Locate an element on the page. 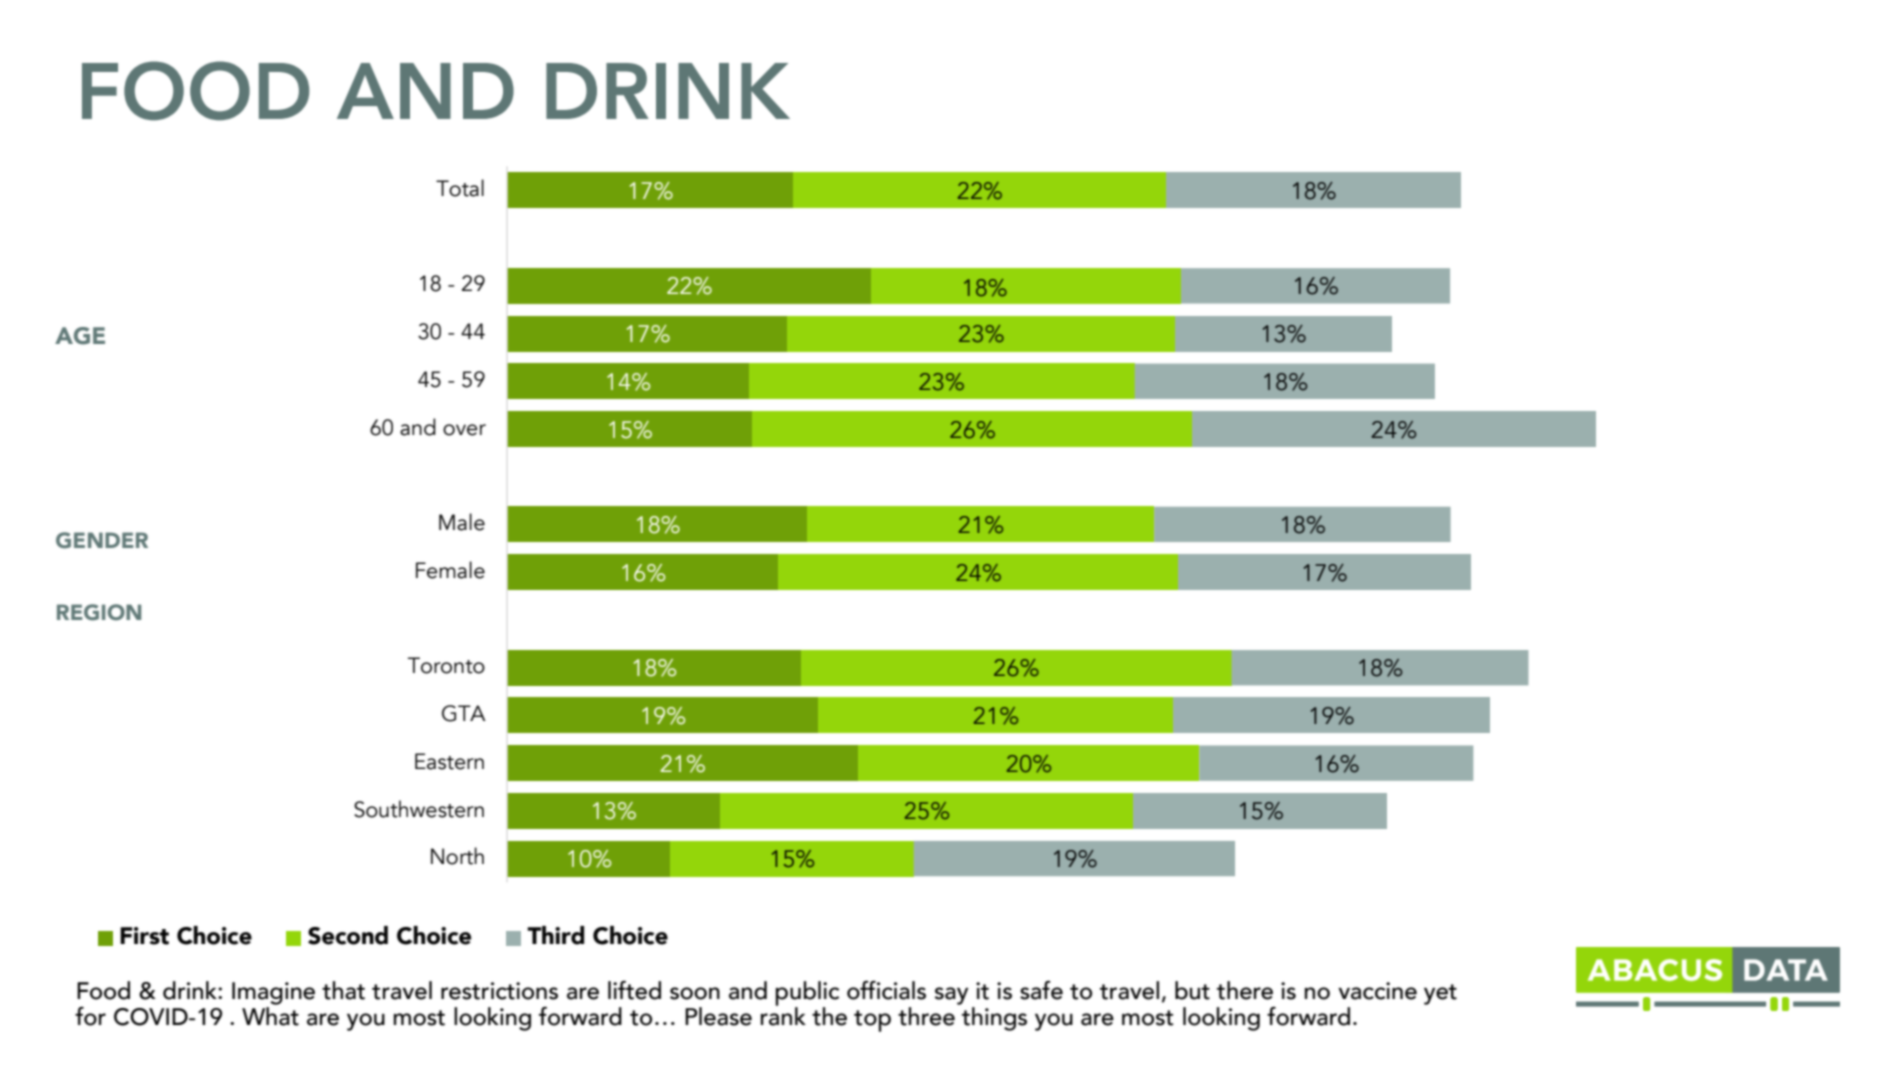 The image size is (1899, 1068). over is located at coordinates (464, 430).
